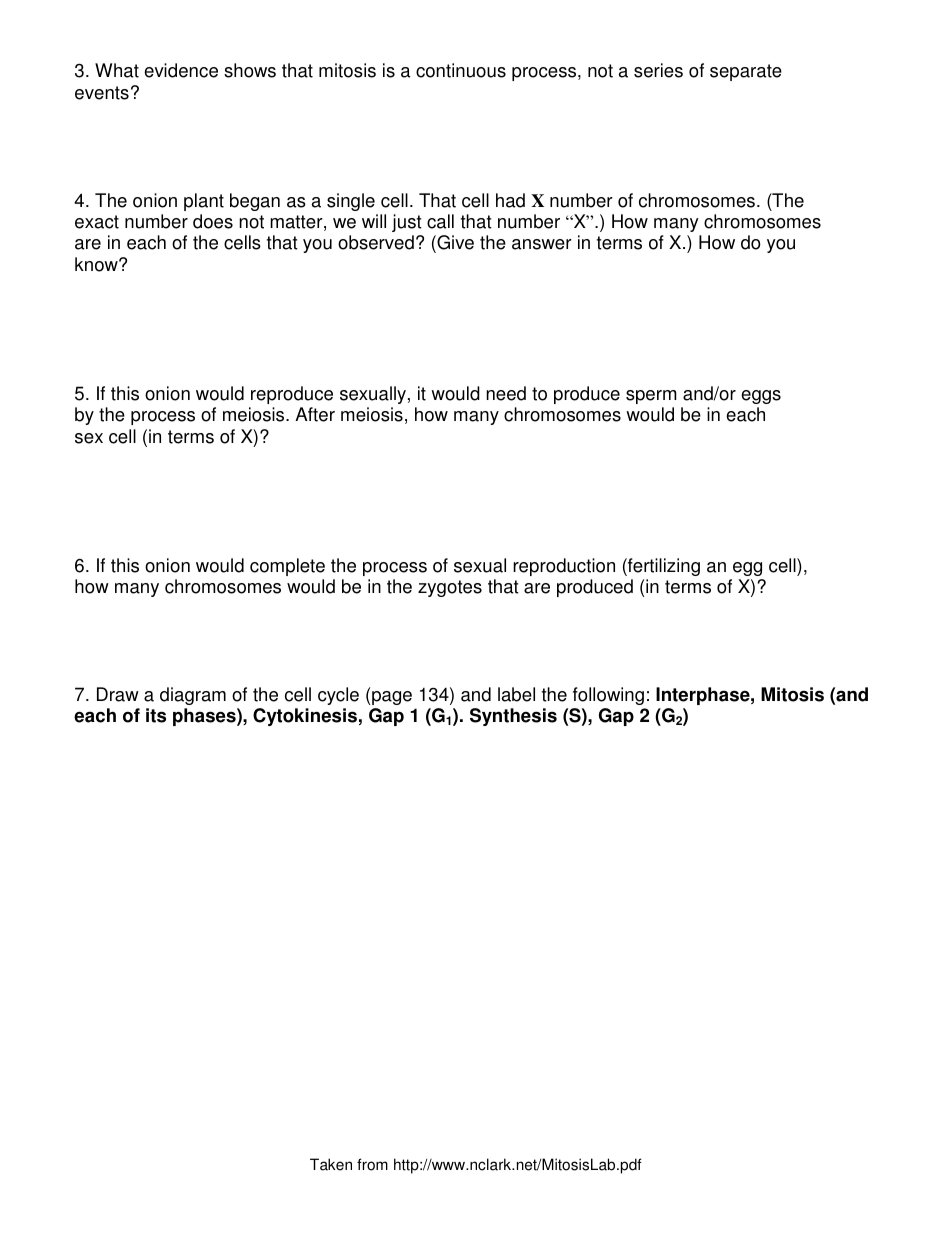 This image has height=1233, width=952. What do you see at coordinates (658, 70) in the image?
I see `series` at bounding box center [658, 70].
